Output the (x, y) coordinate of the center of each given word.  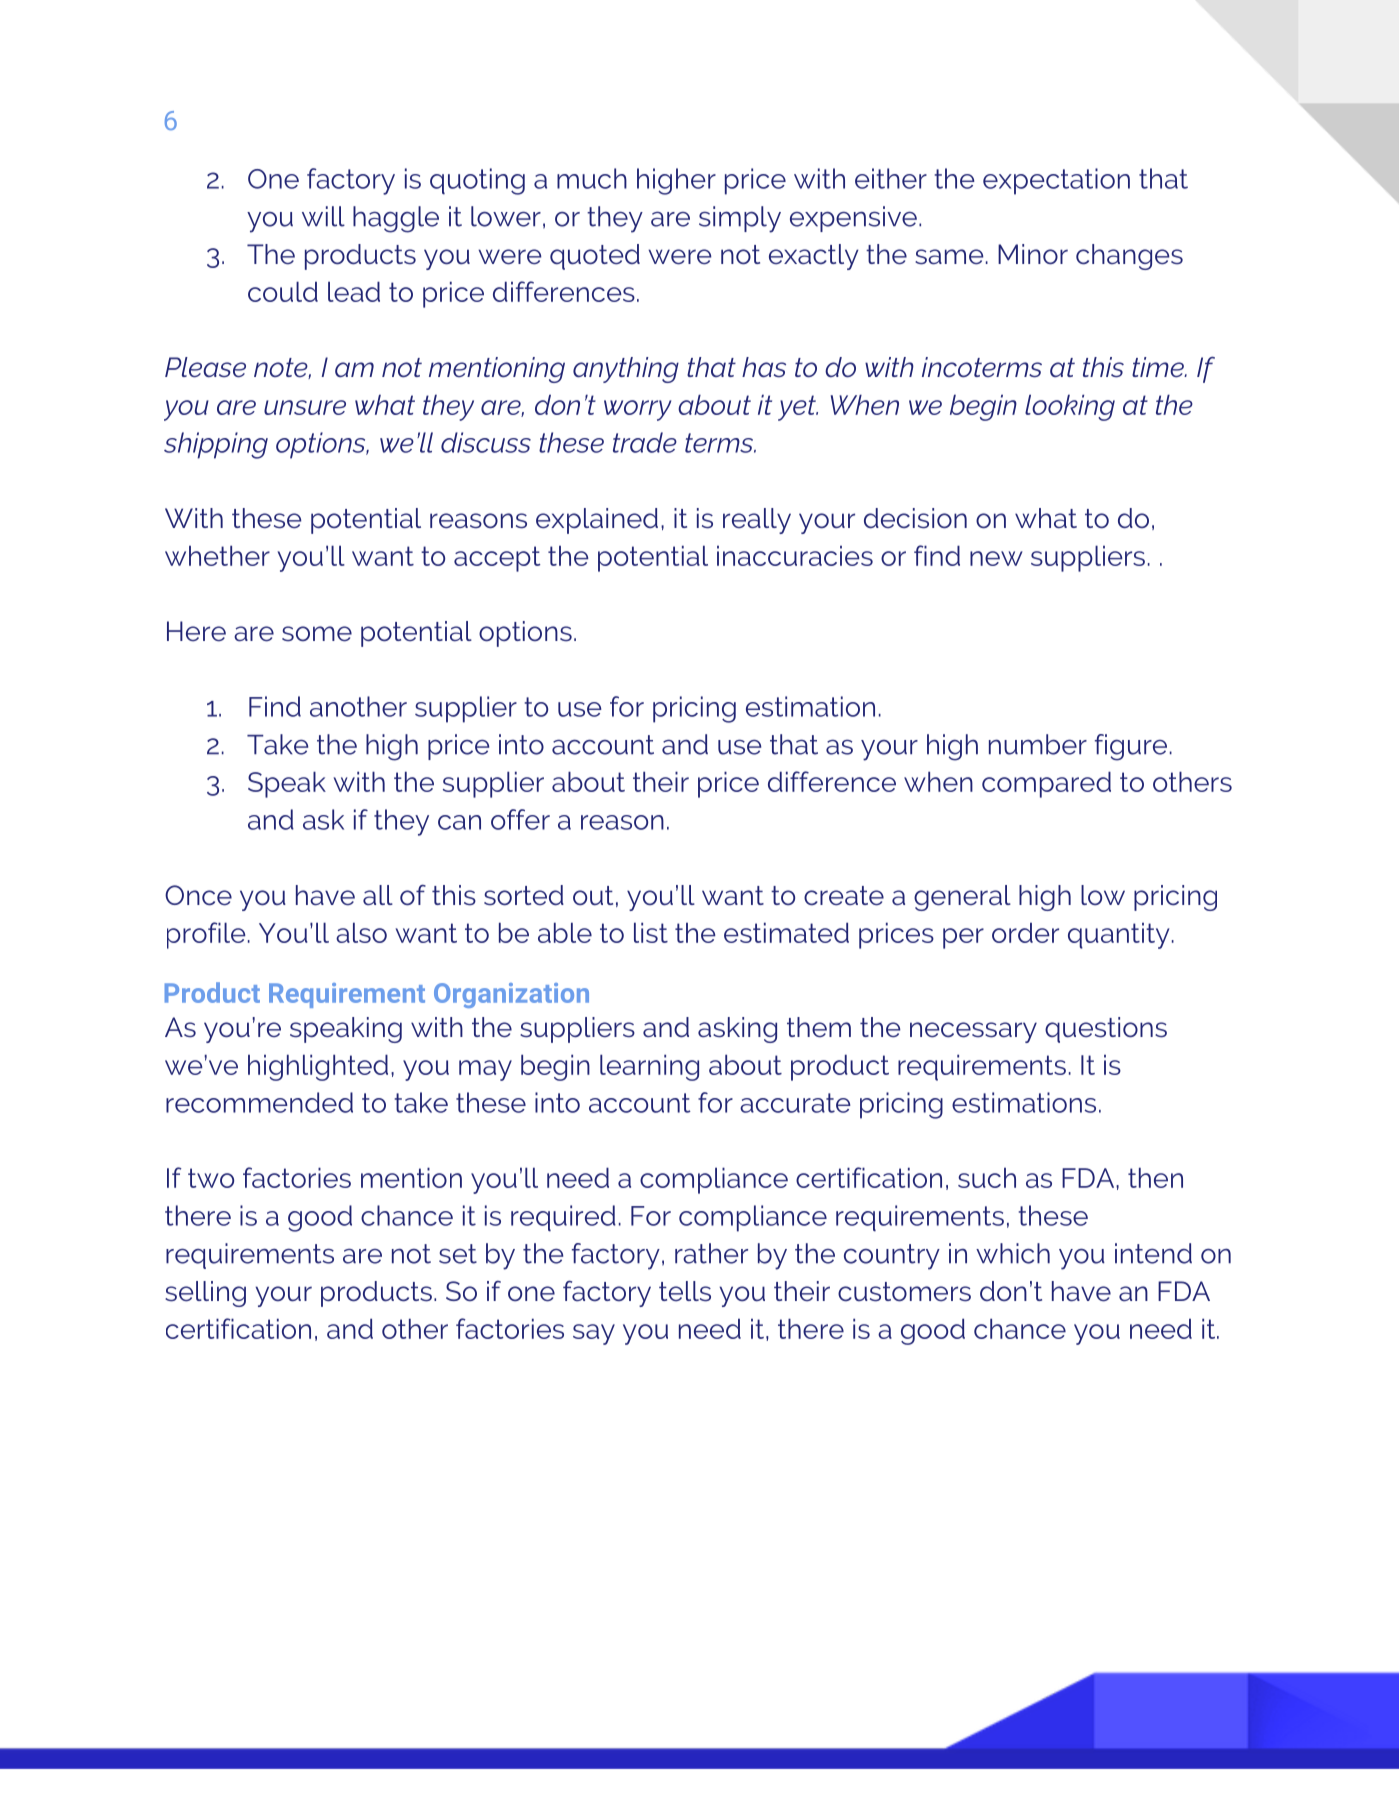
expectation (1056, 181)
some (317, 634)
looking (1070, 407)
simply (740, 219)
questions (1106, 1030)
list (651, 932)
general (962, 898)
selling (205, 1294)
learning (649, 1067)
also (361, 932)
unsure (305, 407)
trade (645, 442)
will (323, 216)
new (996, 558)
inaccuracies (795, 556)
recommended (259, 1102)
